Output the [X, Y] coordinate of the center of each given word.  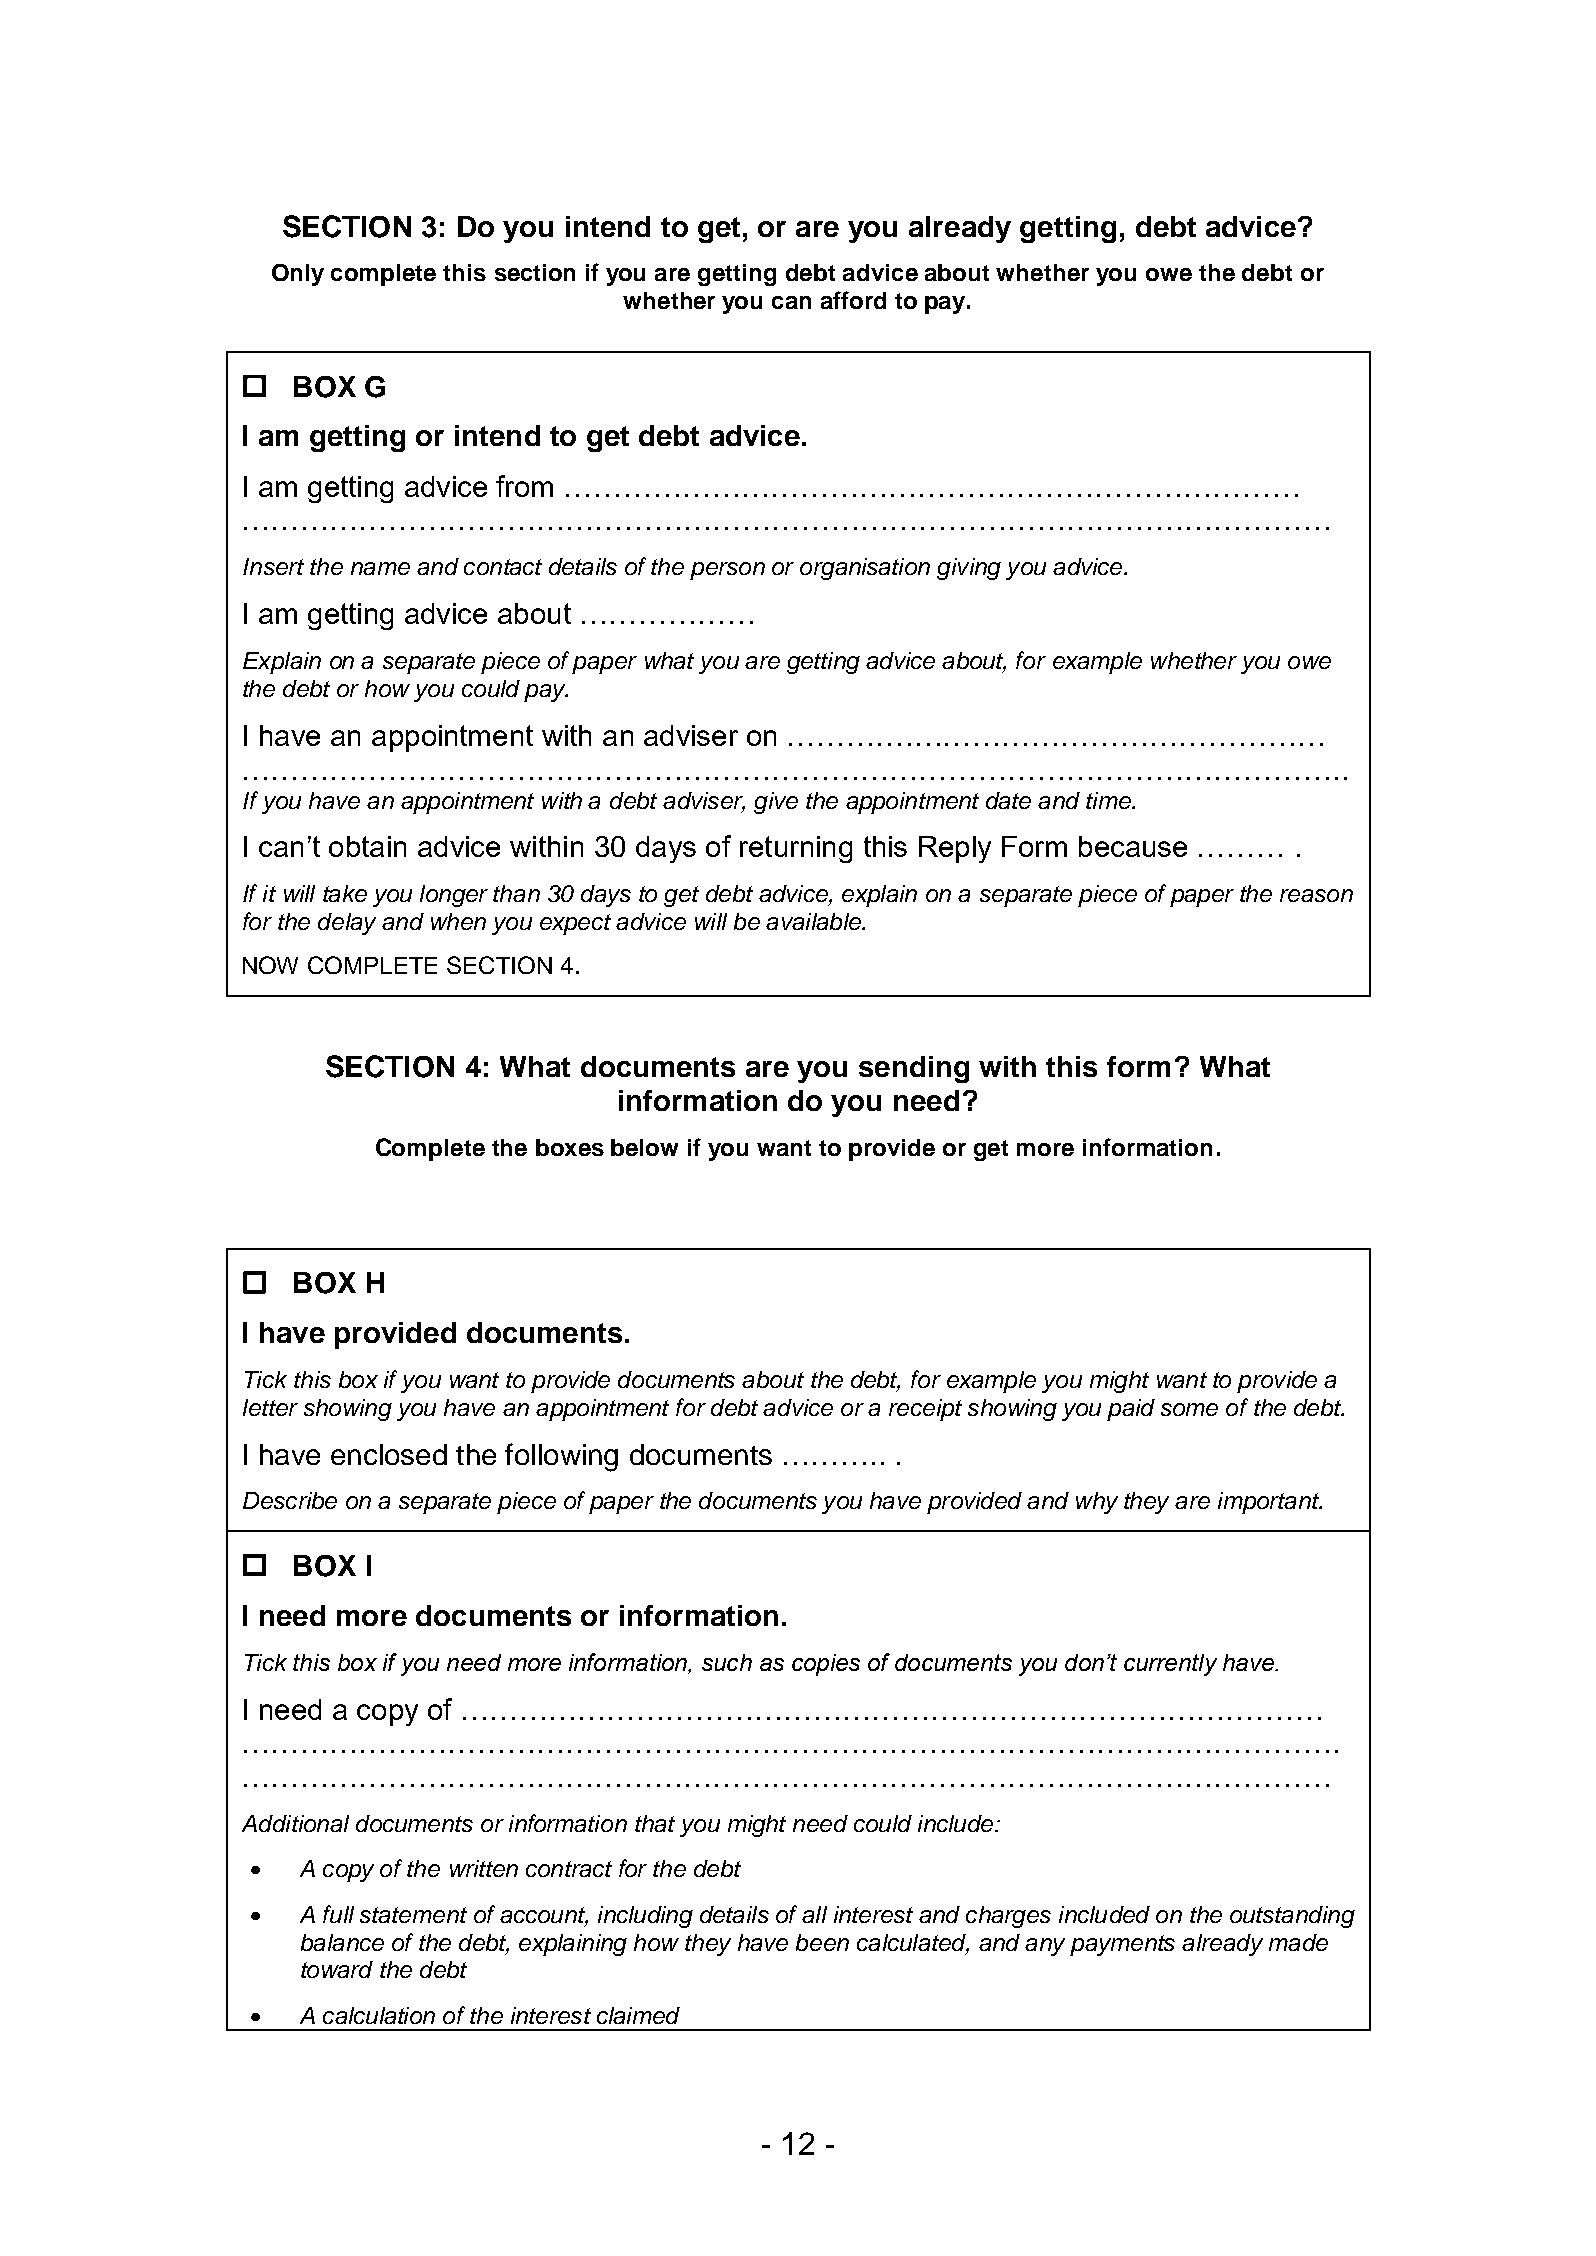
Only [298, 275]
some [1189, 1409]
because [1133, 846]
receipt [925, 1410]
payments [1122, 1945]
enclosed [389, 1454]
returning [796, 849]
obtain [367, 846]
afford [853, 300]
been [822, 1942]
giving [969, 569]
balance [342, 1942]
